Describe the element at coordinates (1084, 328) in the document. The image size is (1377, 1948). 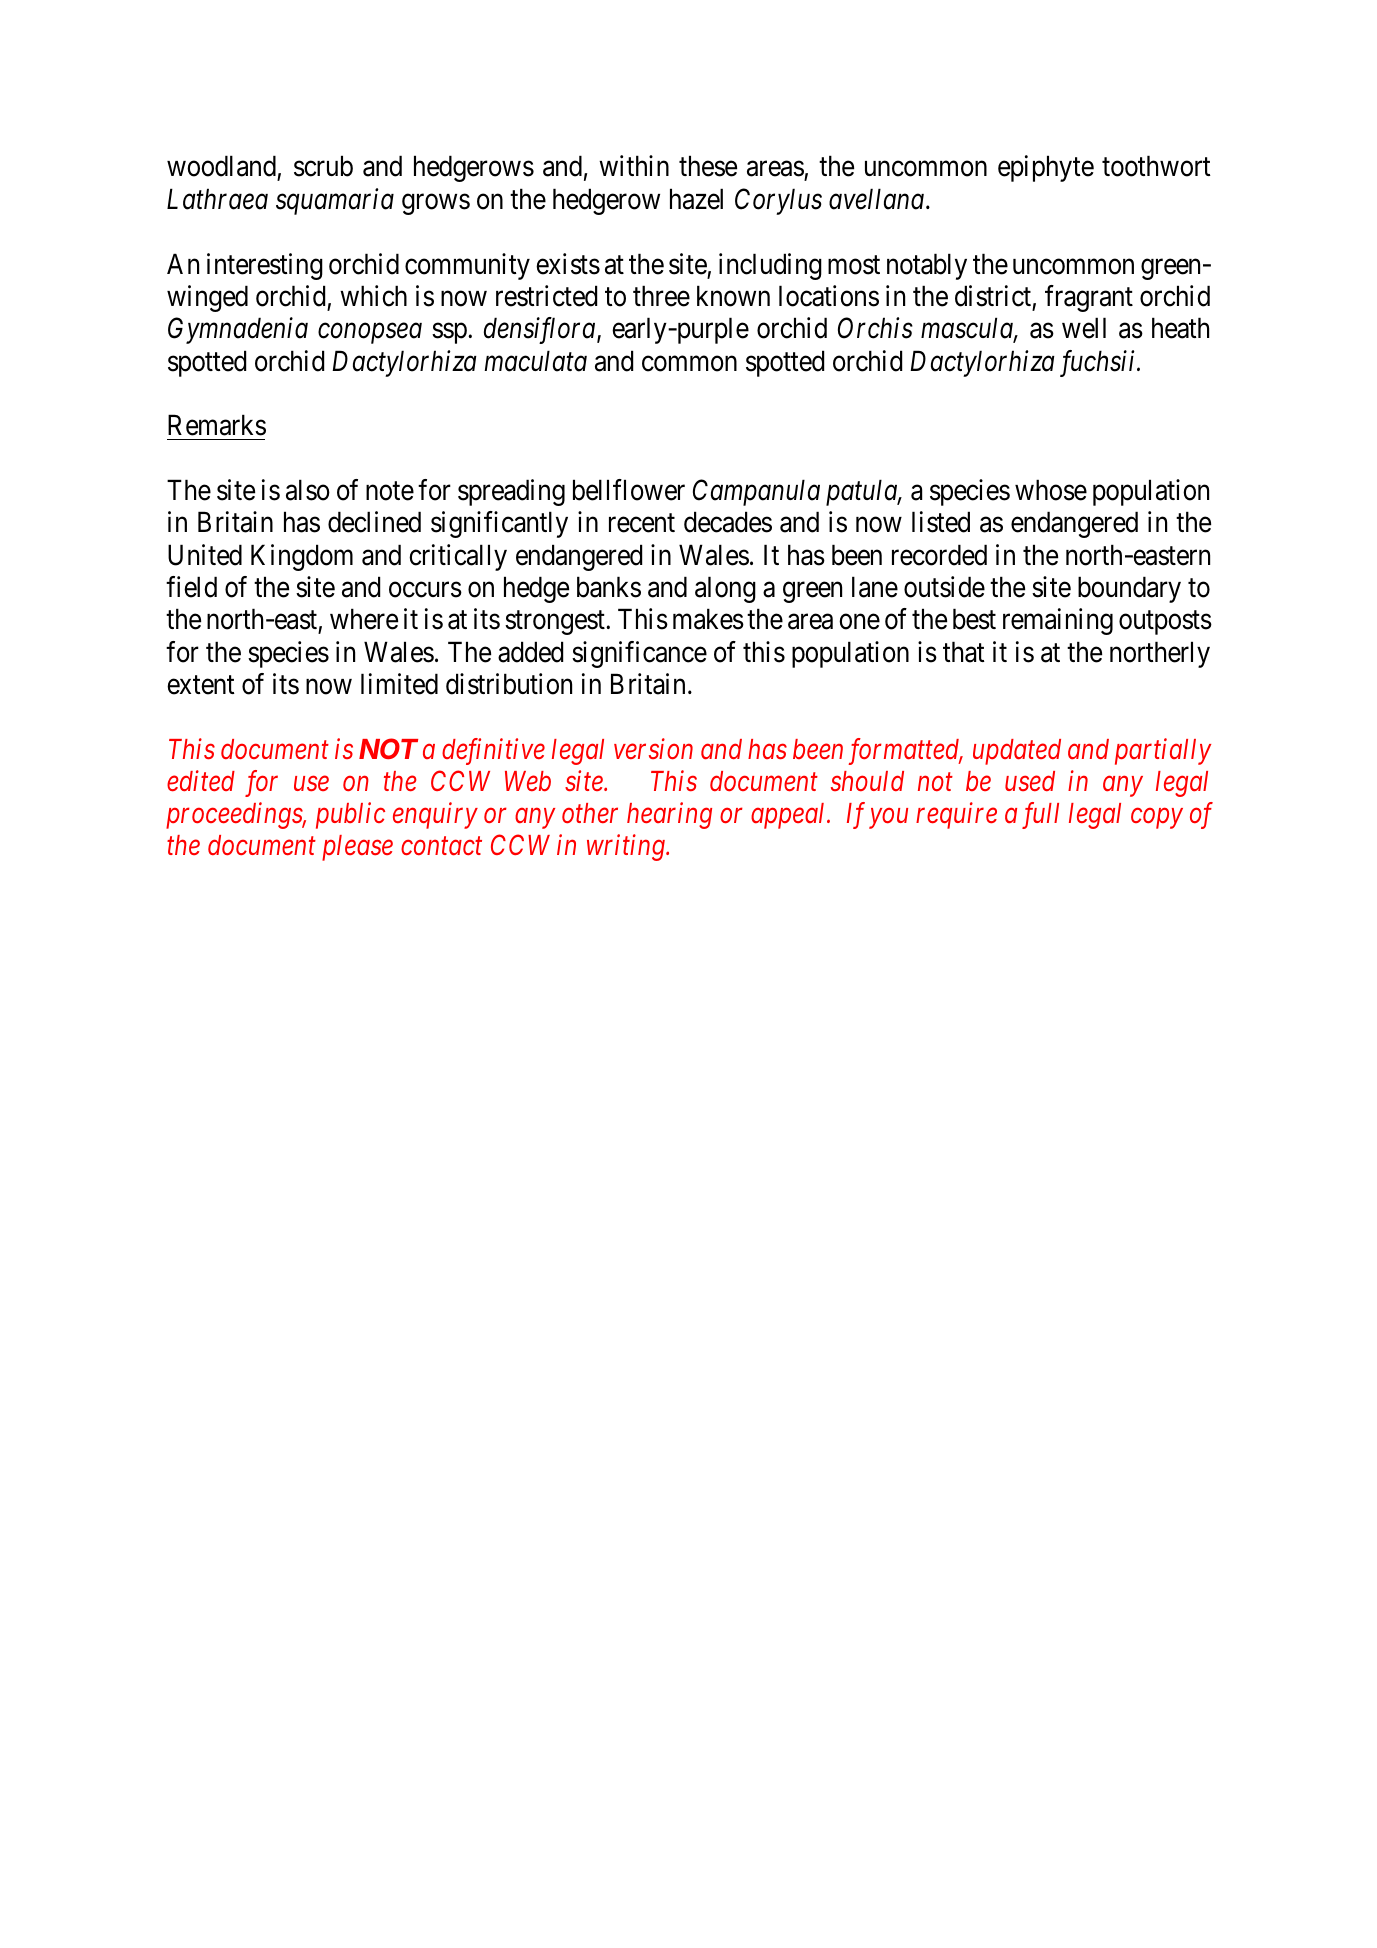
I see `well` at that location.
